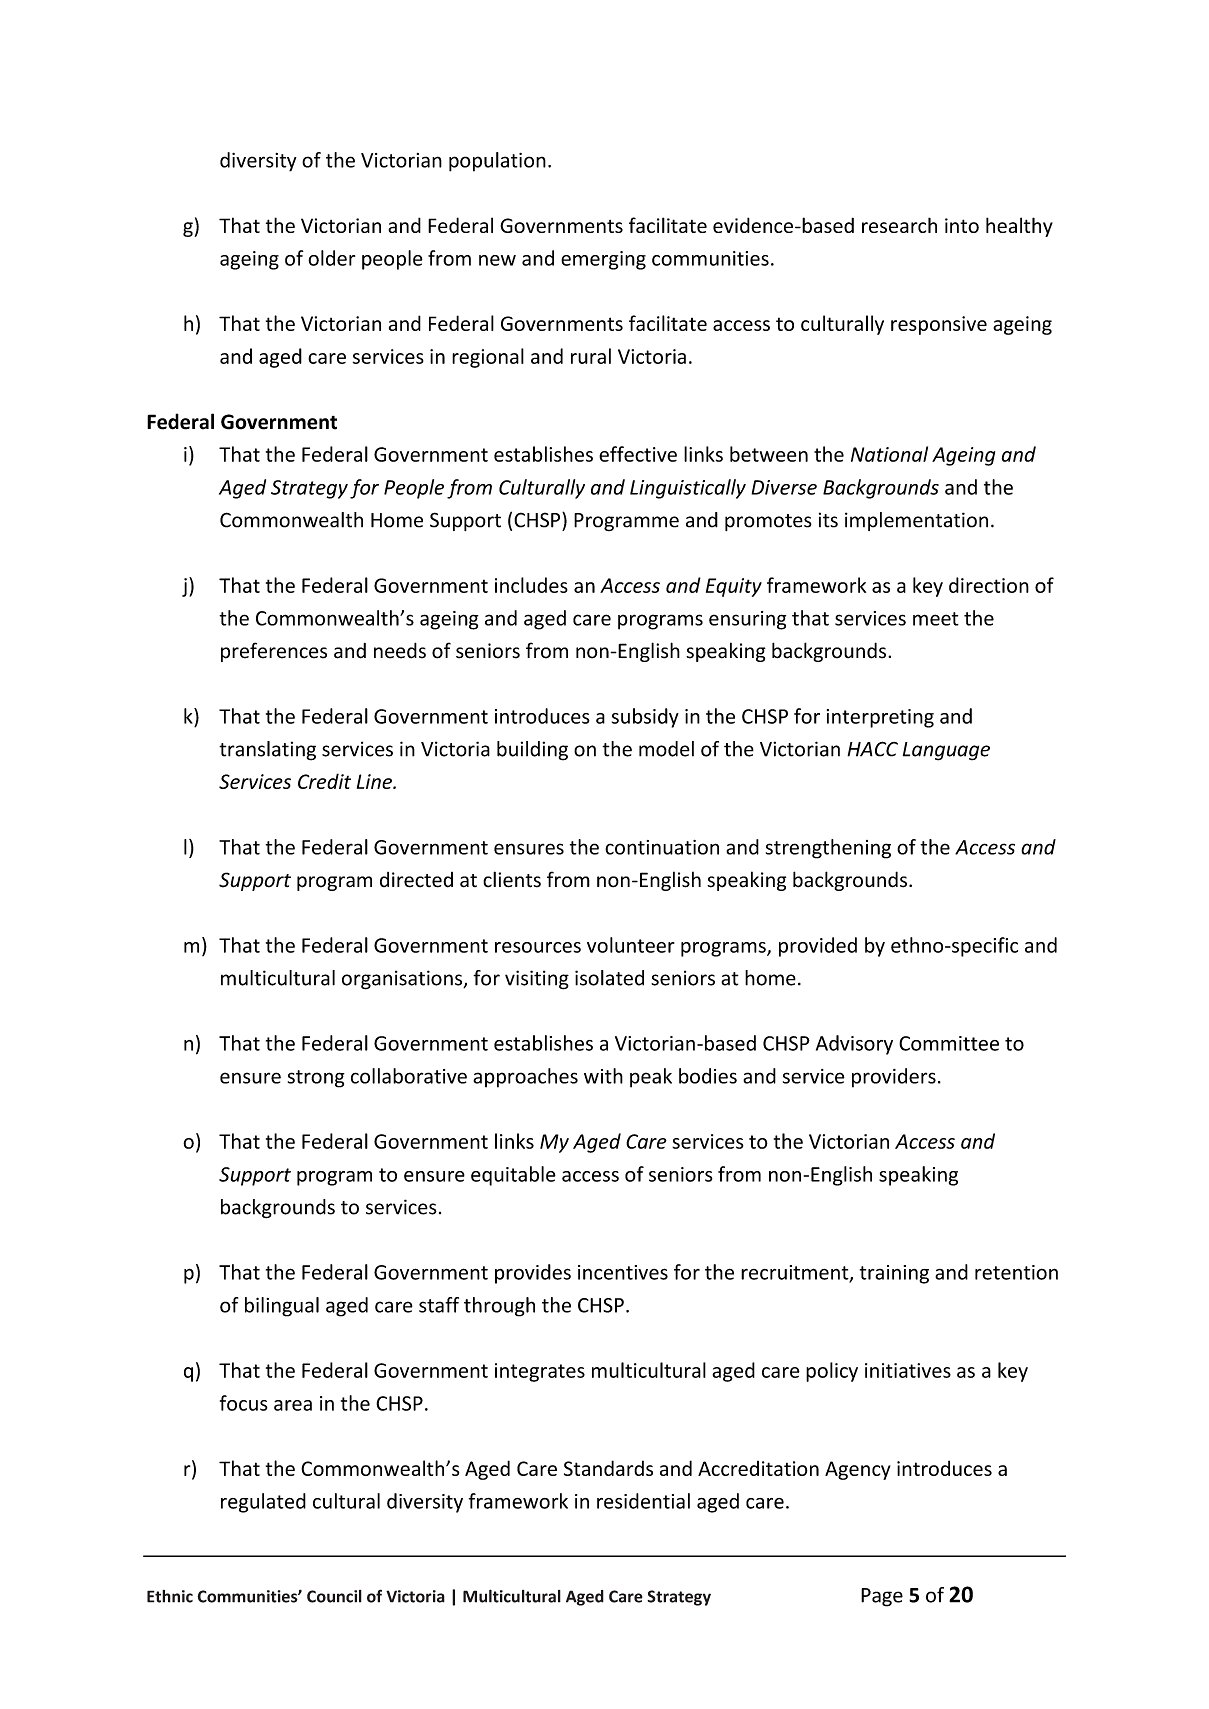  What do you see at coordinates (936, 619) in the image?
I see `meet` at bounding box center [936, 619].
